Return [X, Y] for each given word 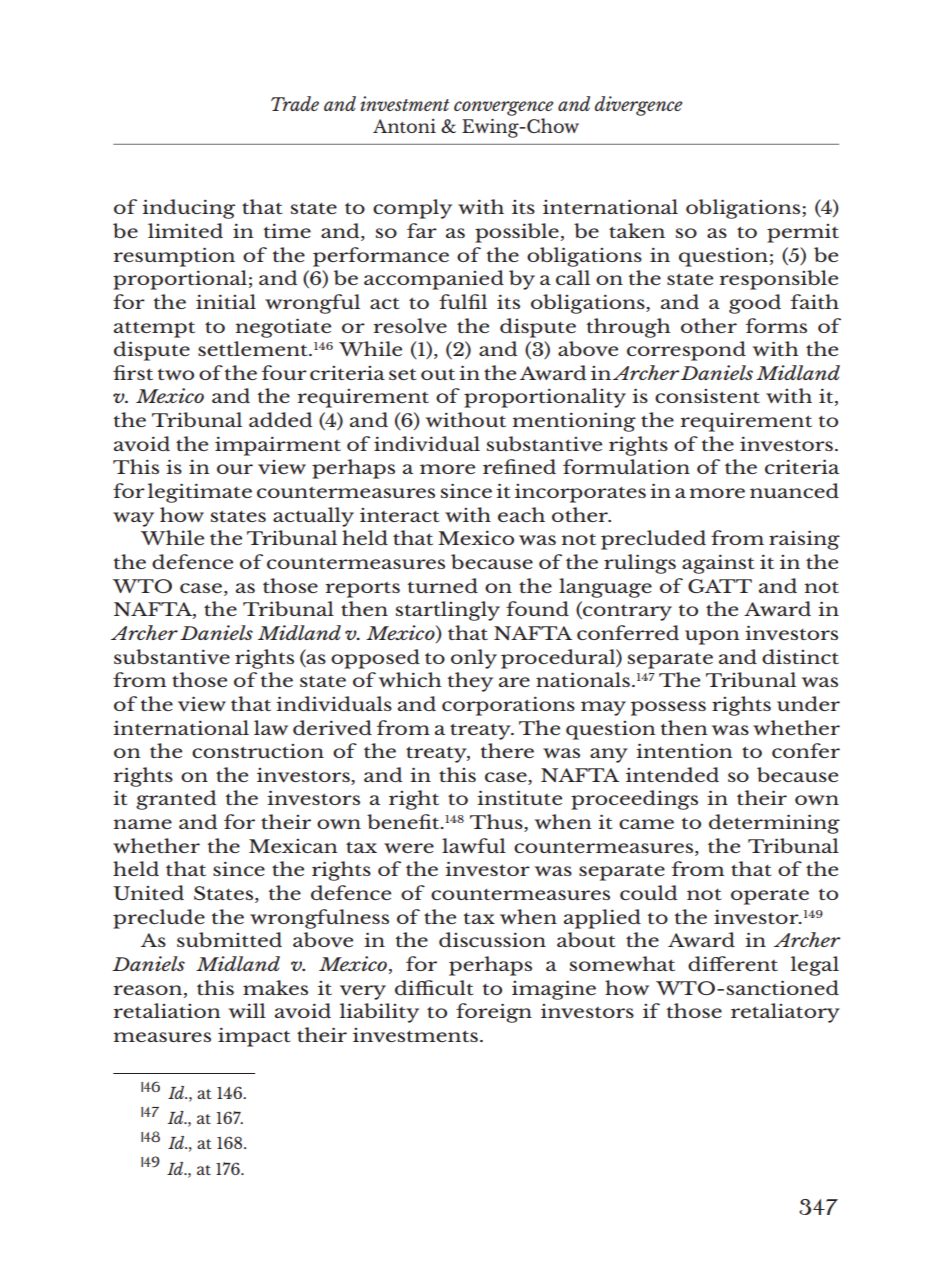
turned [443, 585]
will [247, 1010]
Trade [295, 103]
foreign [494, 1013]
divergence [638, 106]
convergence [503, 108]
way [133, 519]
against [718, 564]
